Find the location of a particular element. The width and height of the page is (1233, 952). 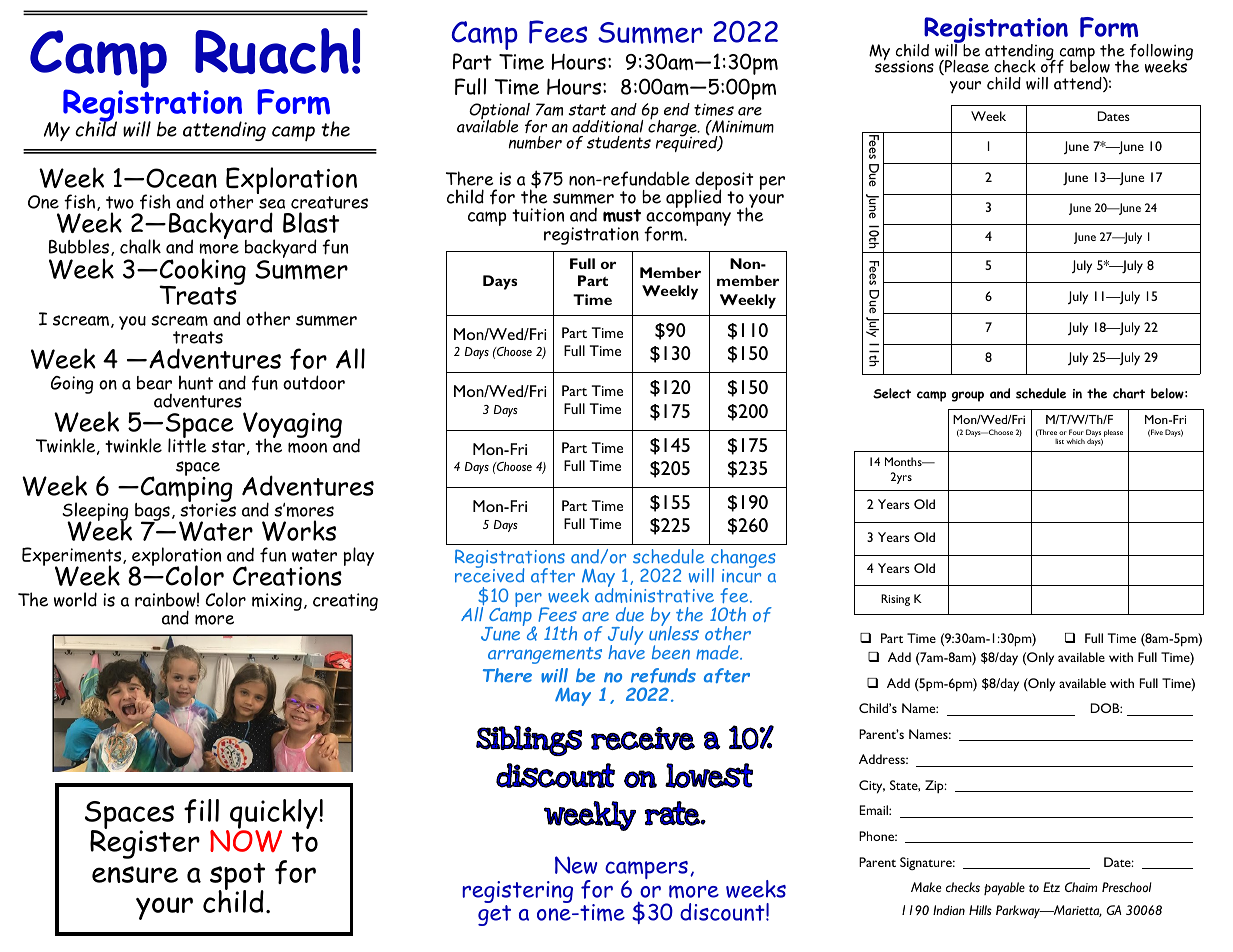

off is located at coordinates (1052, 65).
